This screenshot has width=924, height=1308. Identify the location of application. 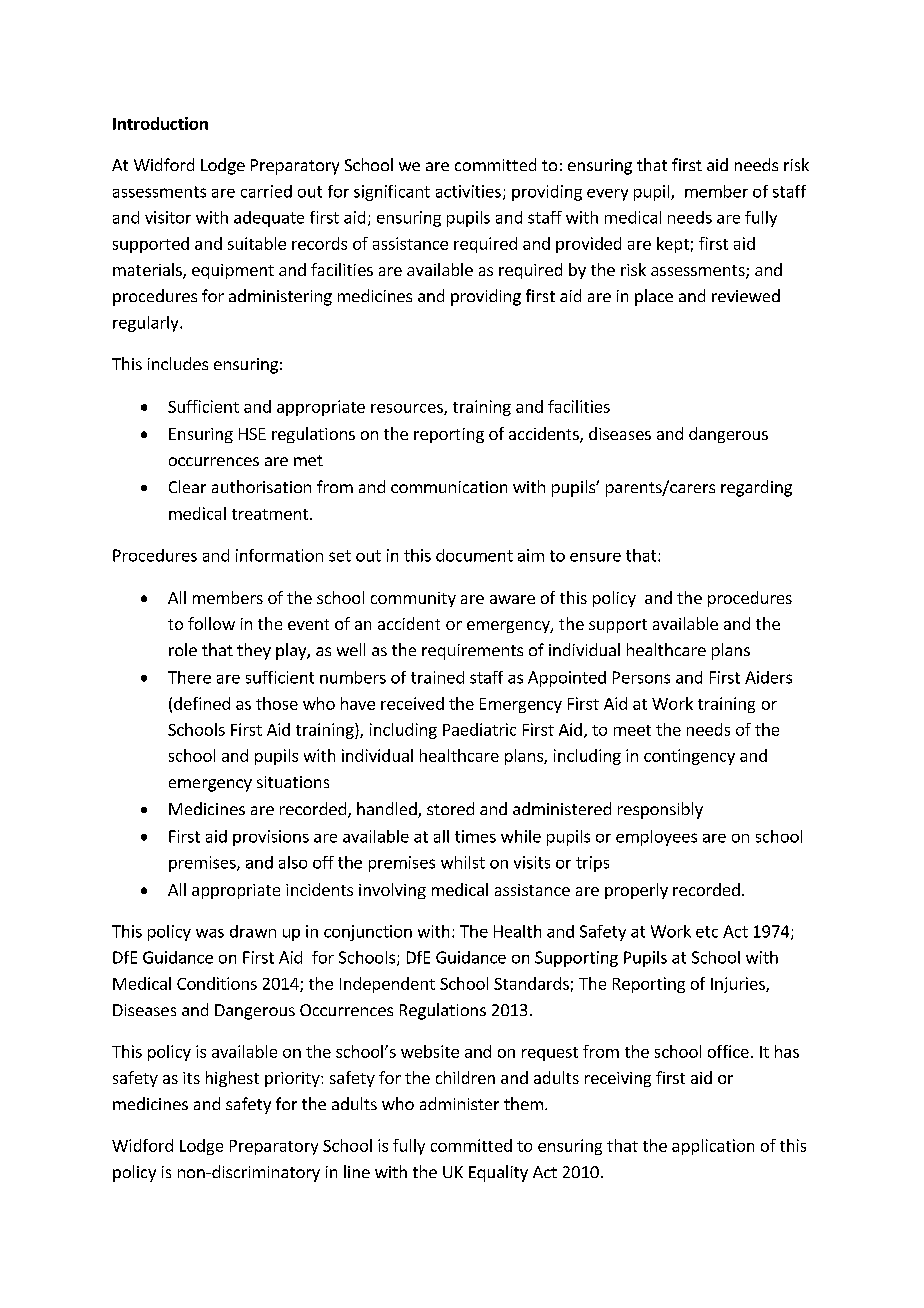
(713, 1147).
